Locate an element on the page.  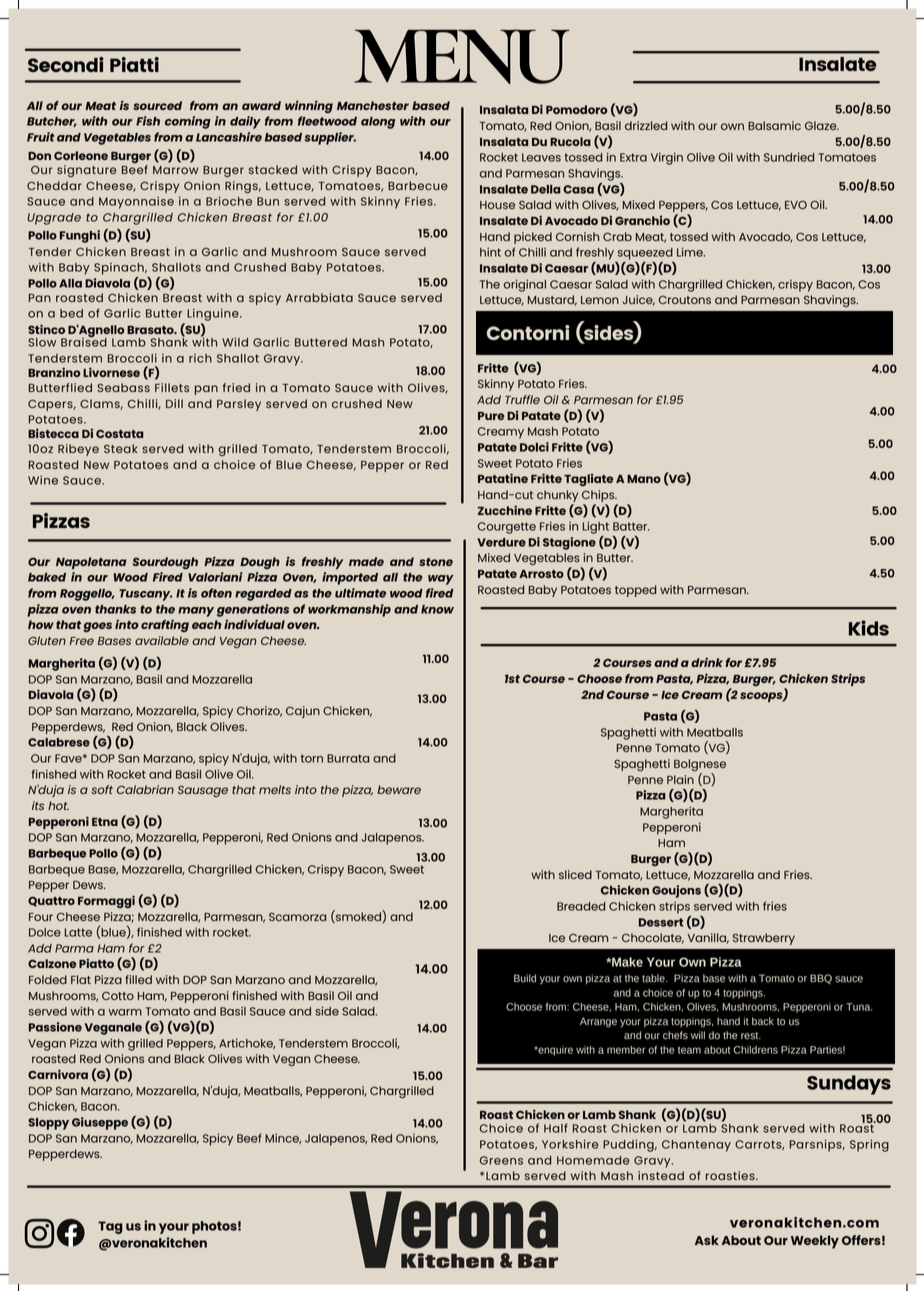
Balsamic is located at coordinates (774, 125).
